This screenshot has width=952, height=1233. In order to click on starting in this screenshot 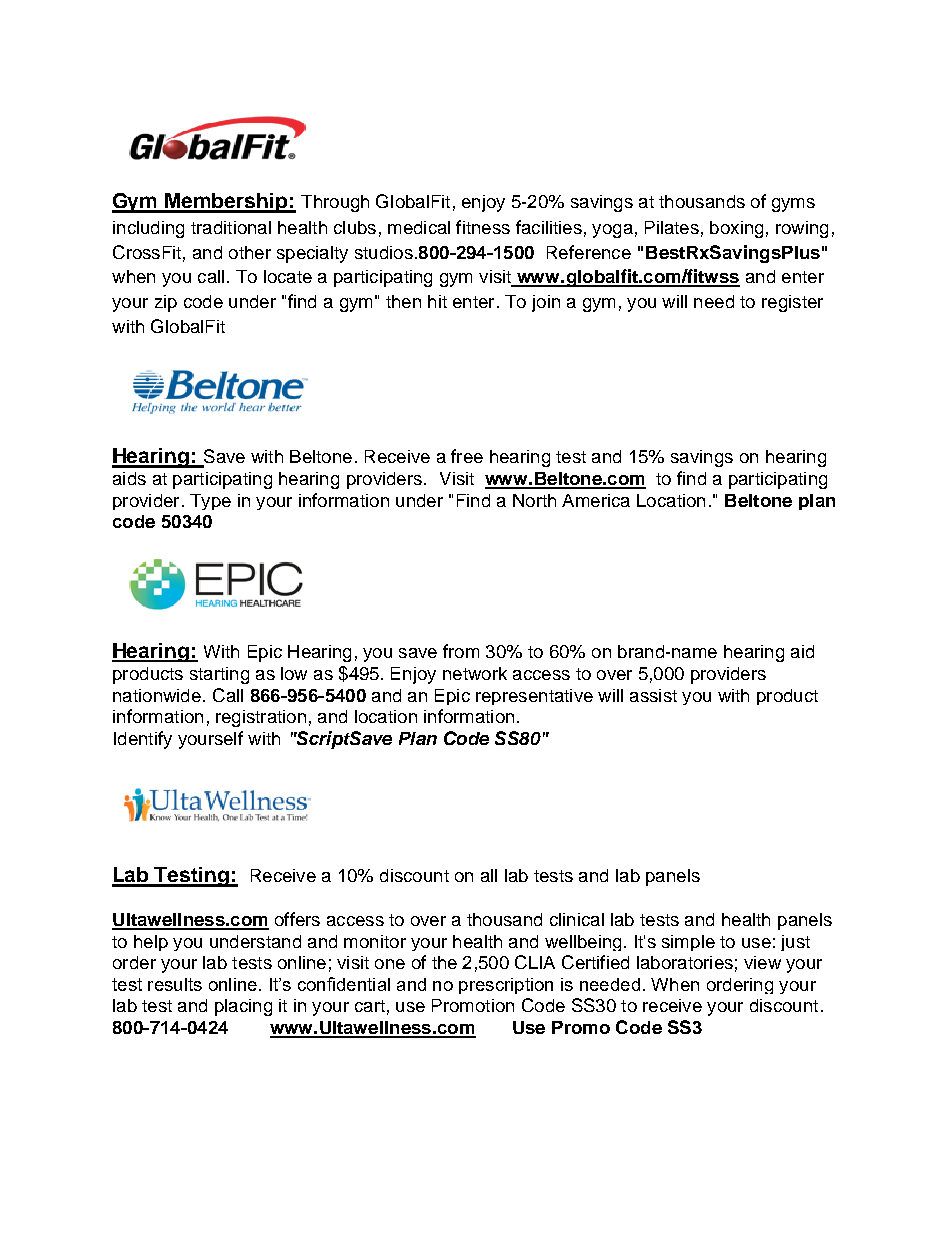, I will do `click(219, 675)`.
